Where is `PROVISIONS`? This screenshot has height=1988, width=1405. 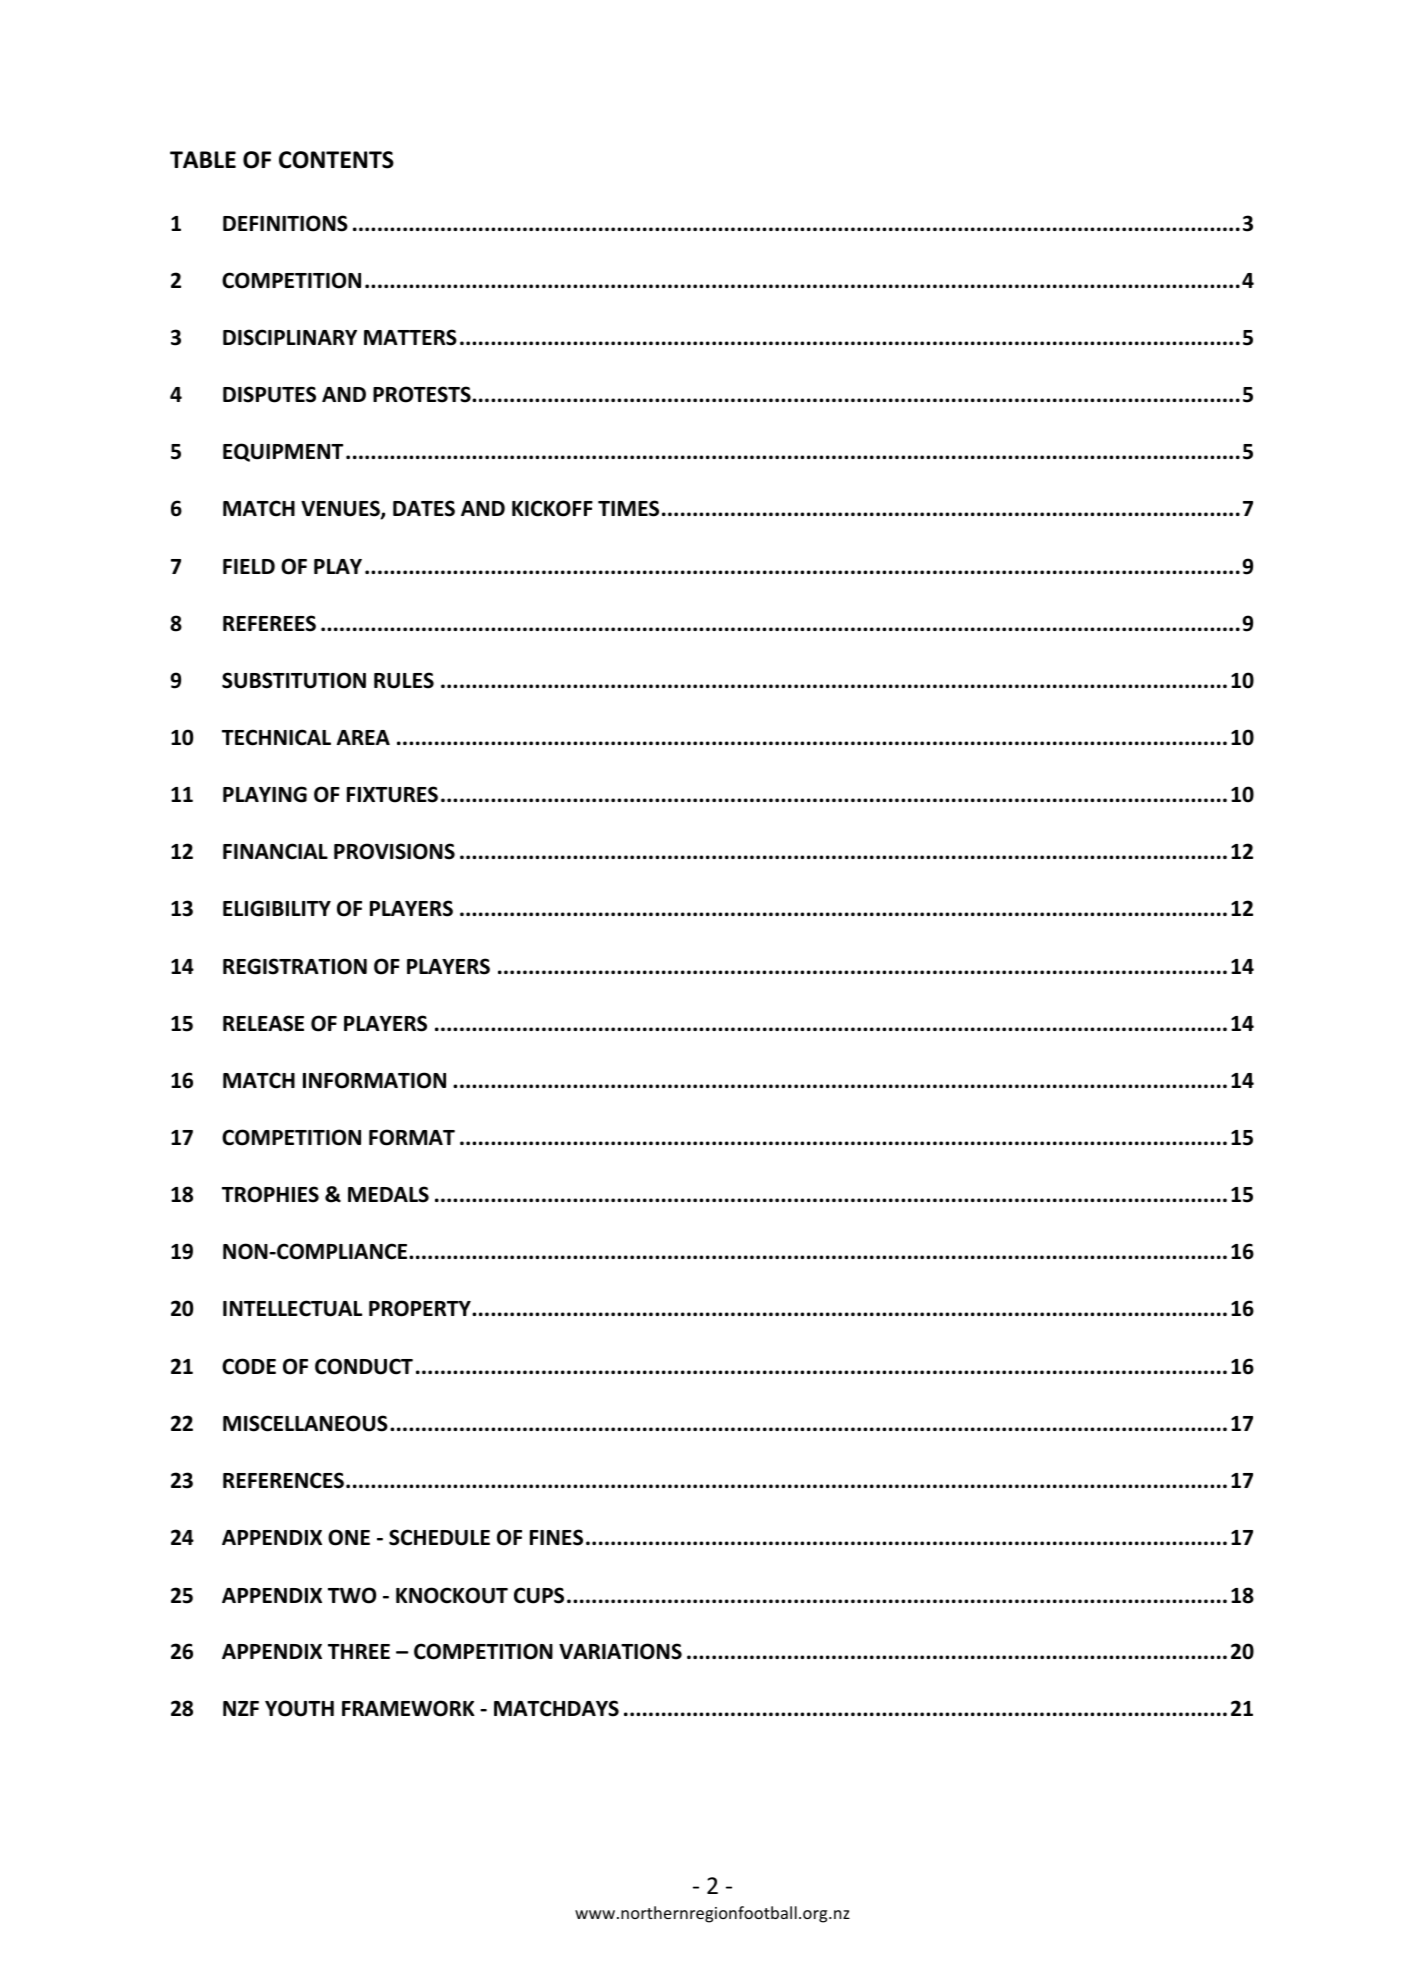 PROVISIONS is located at coordinates (394, 851).
